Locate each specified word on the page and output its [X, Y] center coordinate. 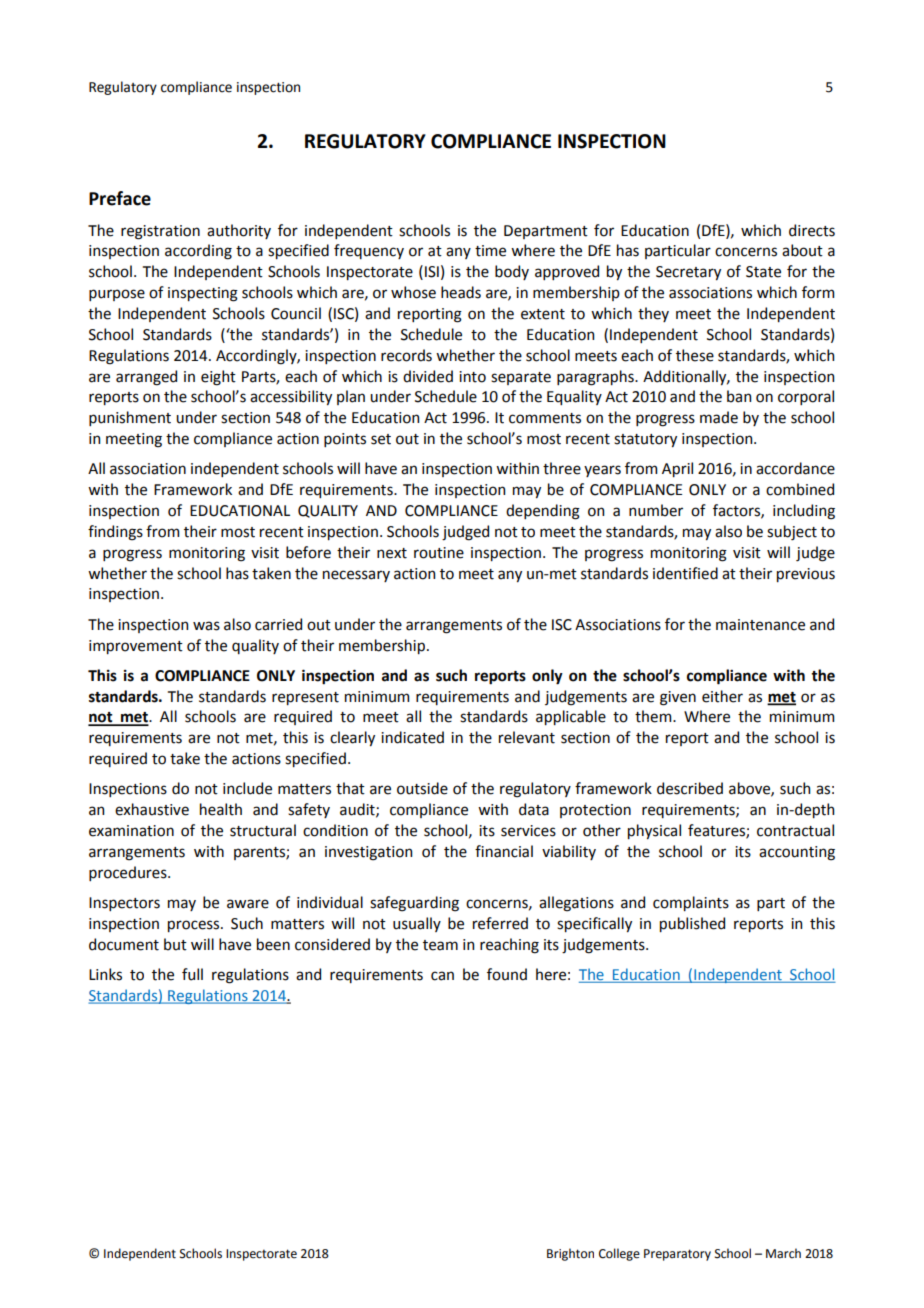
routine [439, 553]
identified [685, 573]
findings [115, 533]
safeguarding [414, 904]
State [763, 272]
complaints [691, 903]
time [490, 251]
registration [160, 232]
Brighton [570, 1254]
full [192, 974]
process [195, 926]
